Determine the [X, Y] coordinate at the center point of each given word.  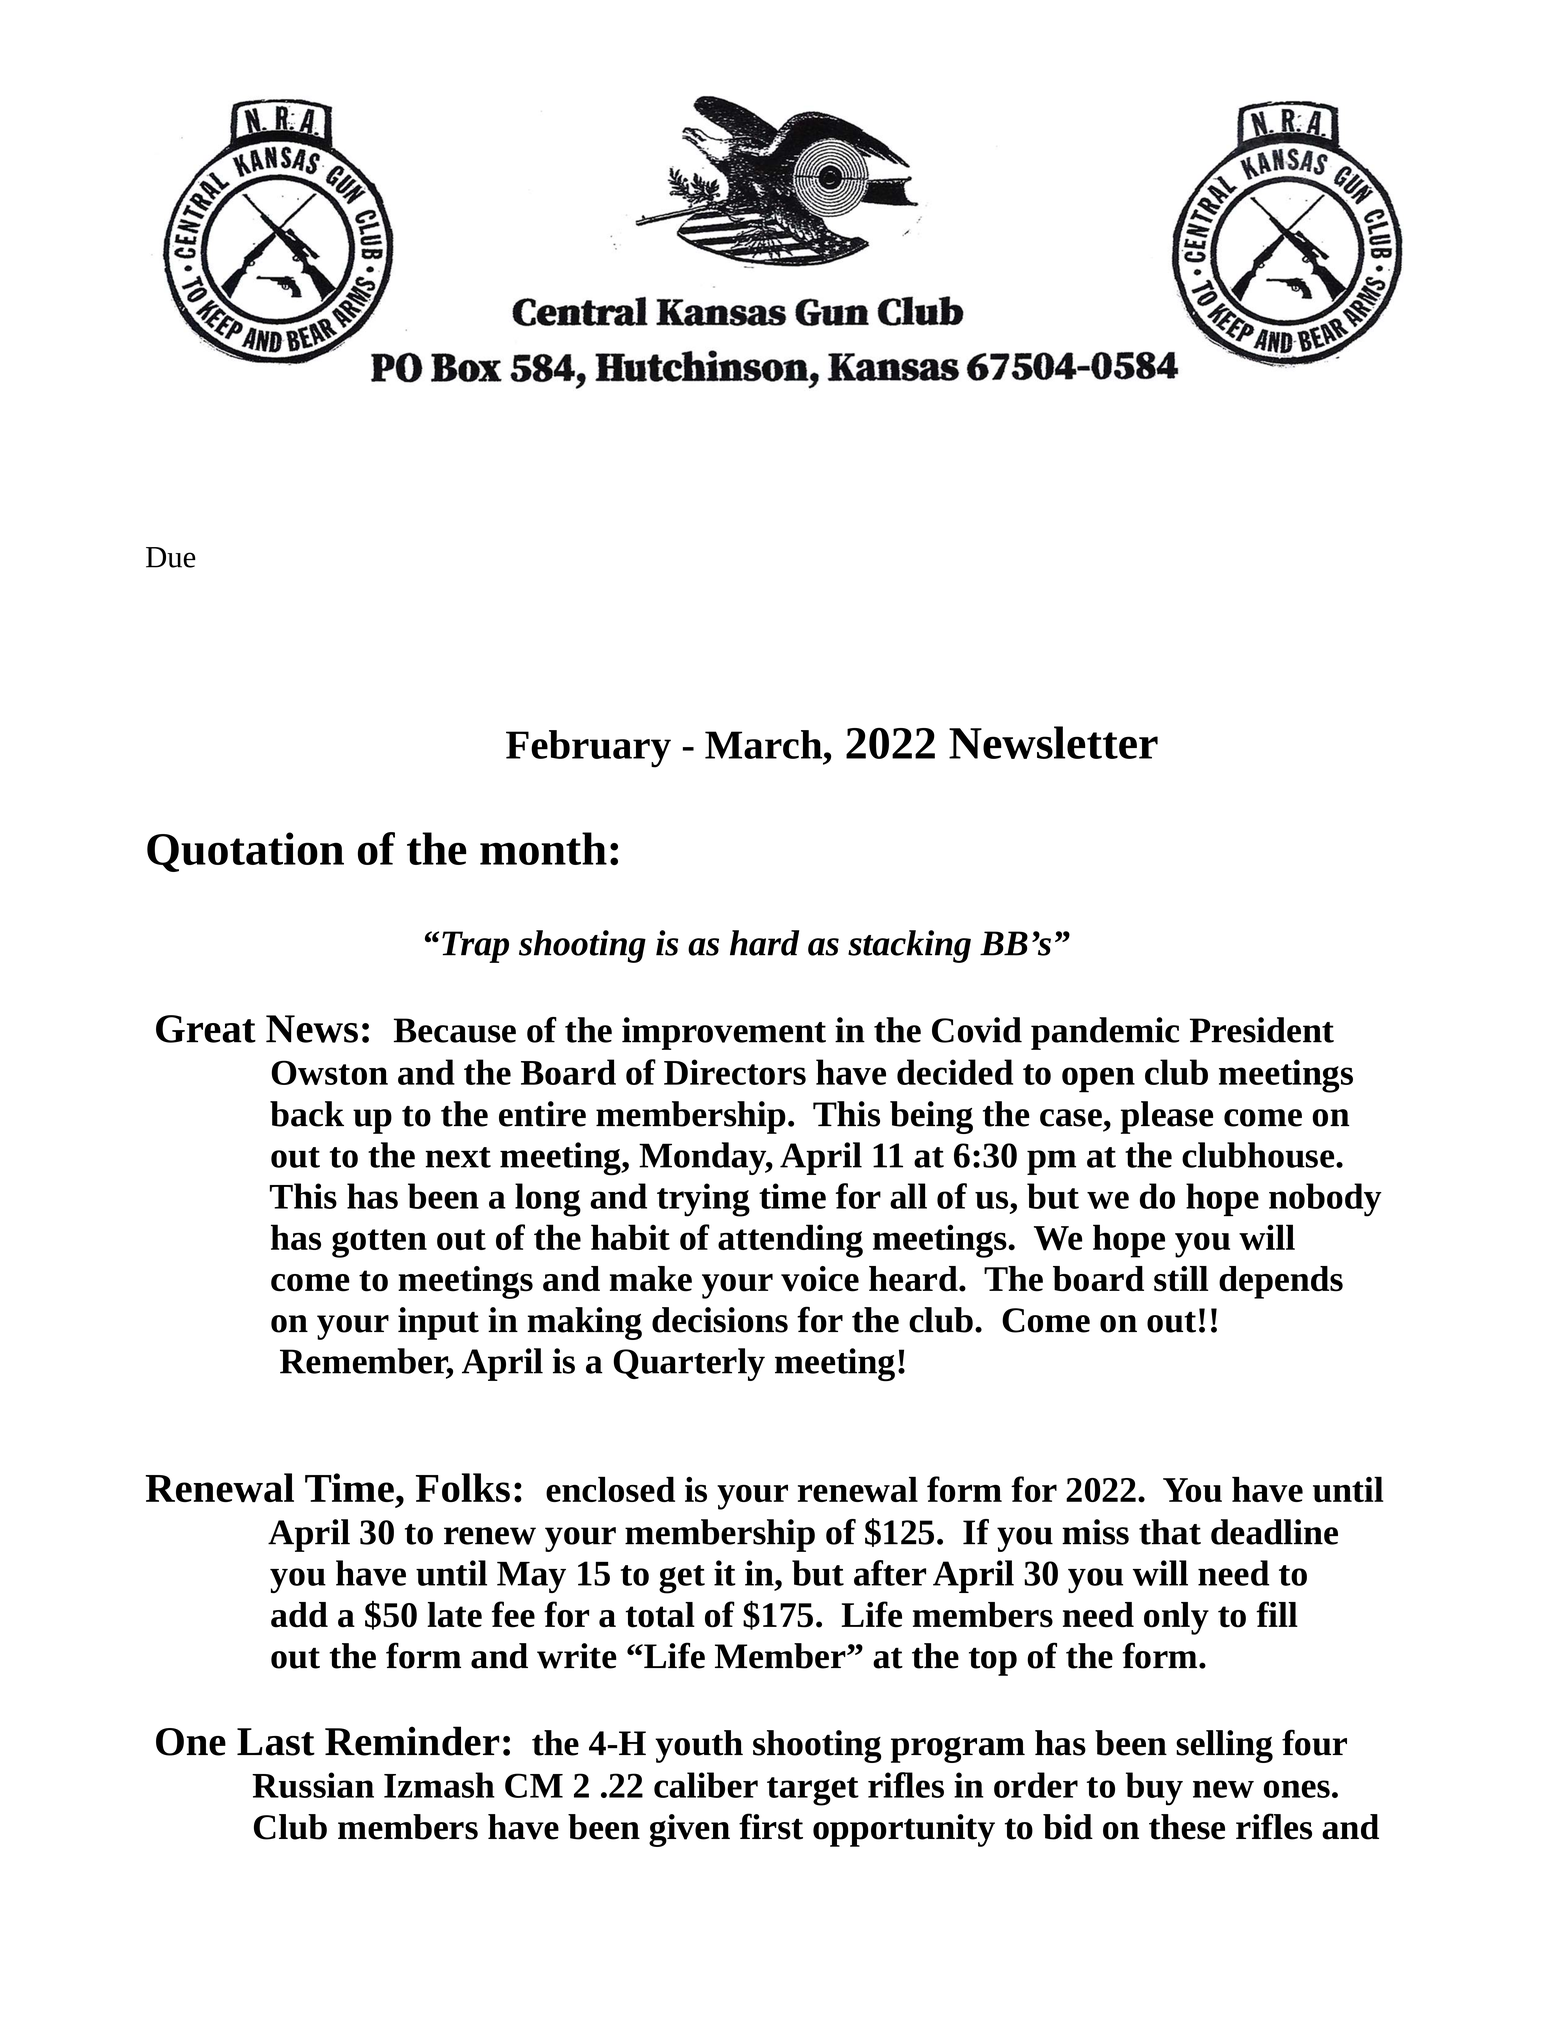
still [1181, 1279]
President [1262, 1030]
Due [171, 557]
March [765, 744]
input [438, 1323]
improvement [724, 1033]
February [588, 749]
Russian [313, 1785]
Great [206, 1029]
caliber [706, 1785]
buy [1154, 1789]
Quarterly [689, 1364]
